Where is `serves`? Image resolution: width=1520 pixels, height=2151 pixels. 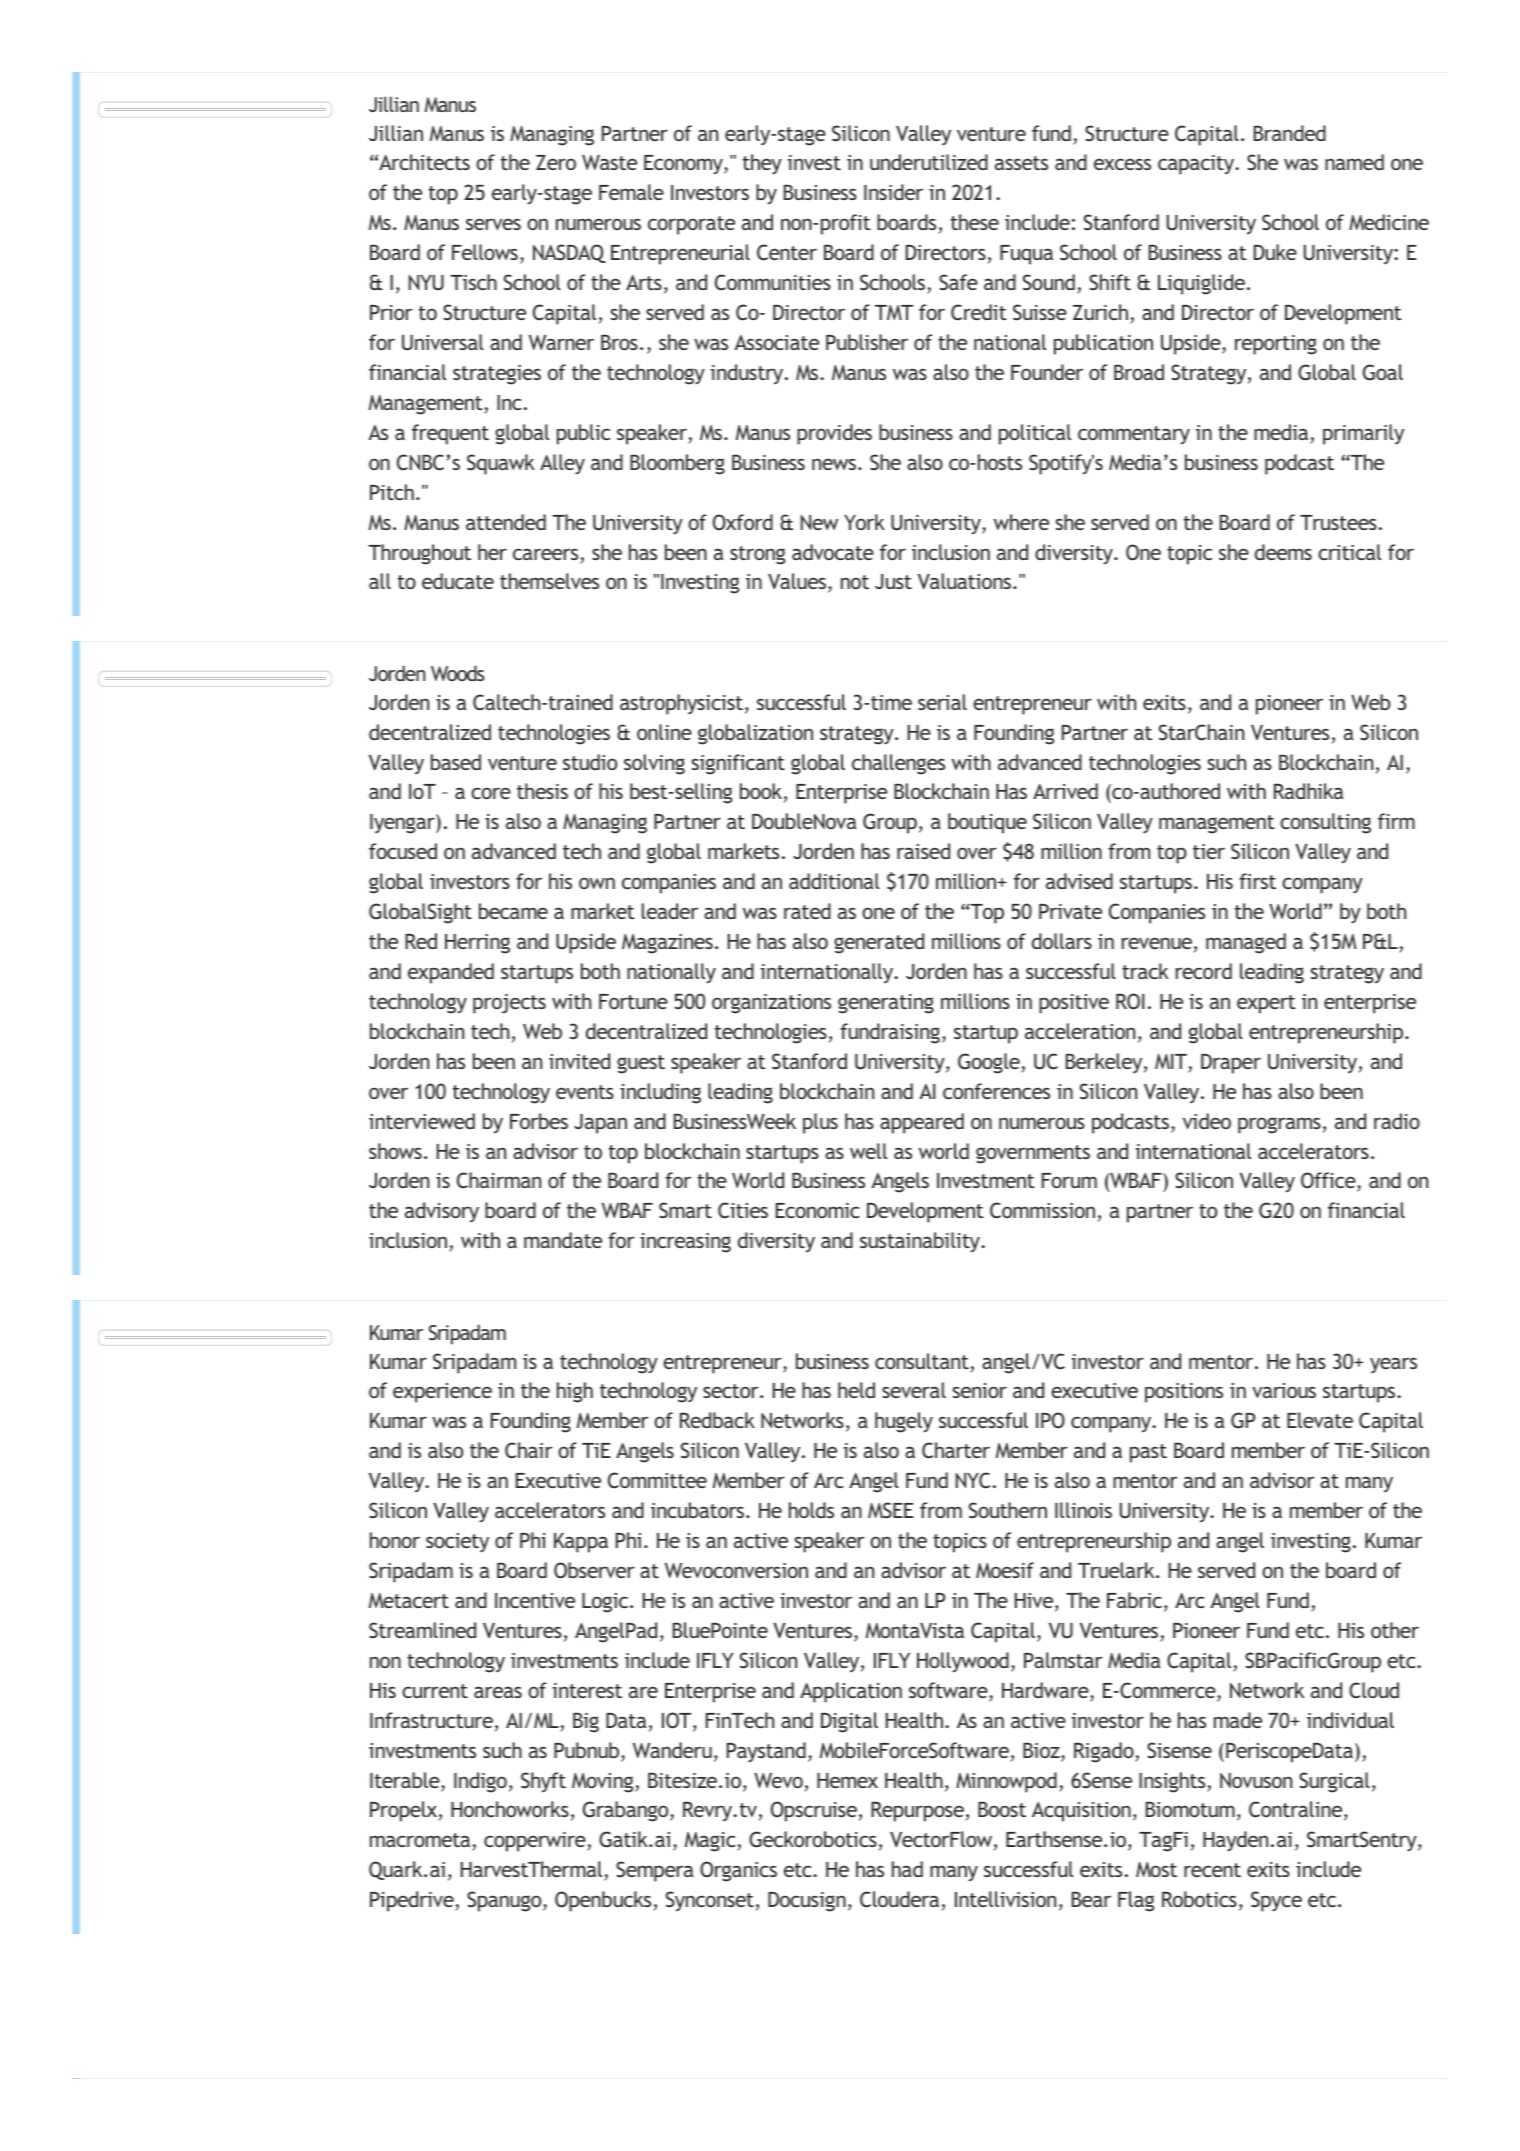 serves is located at coordinates (493, 224).
